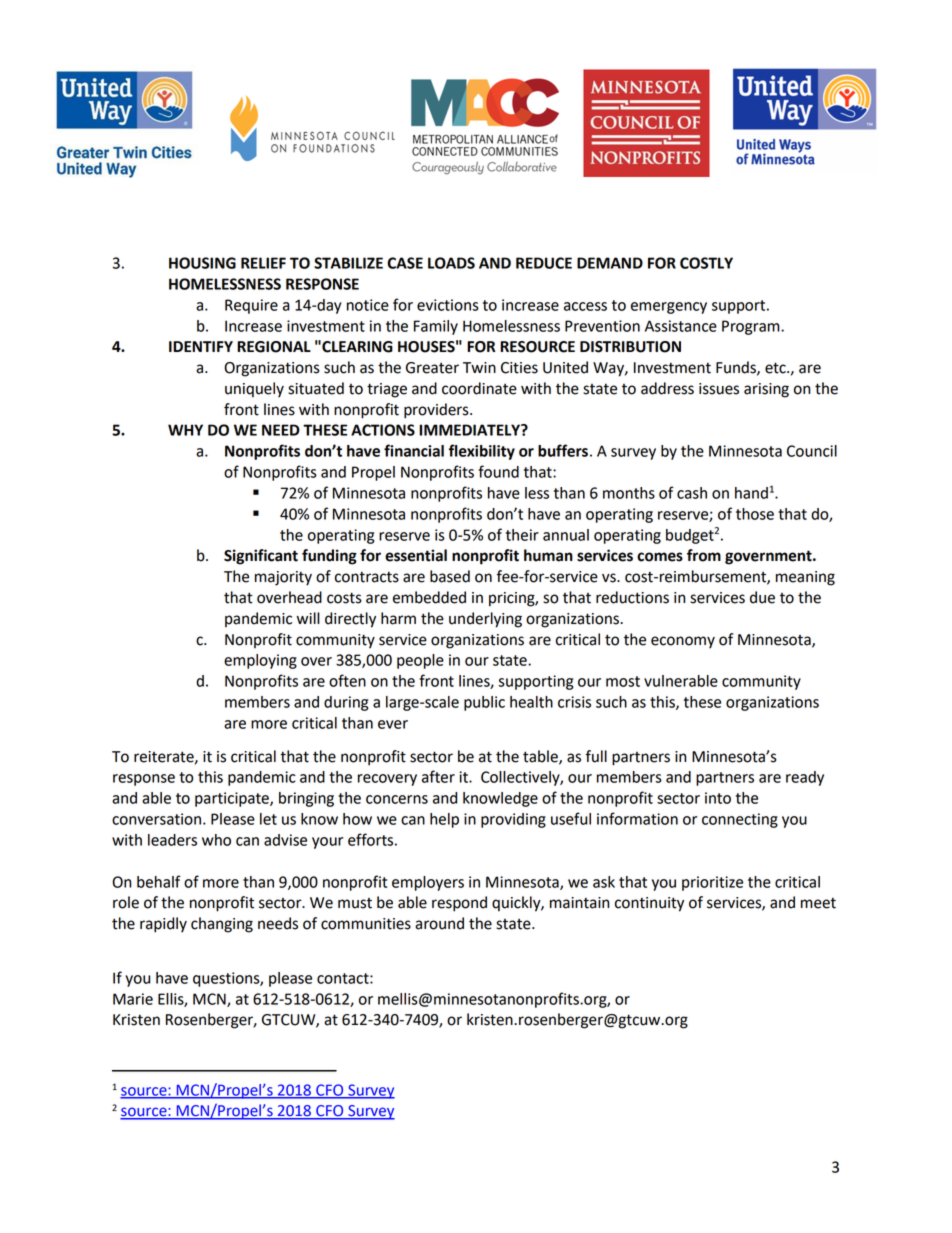  What do you see at coordinates (448, 305) in the screenshot?
I see `evictions` at bounding box center [448, 305].
